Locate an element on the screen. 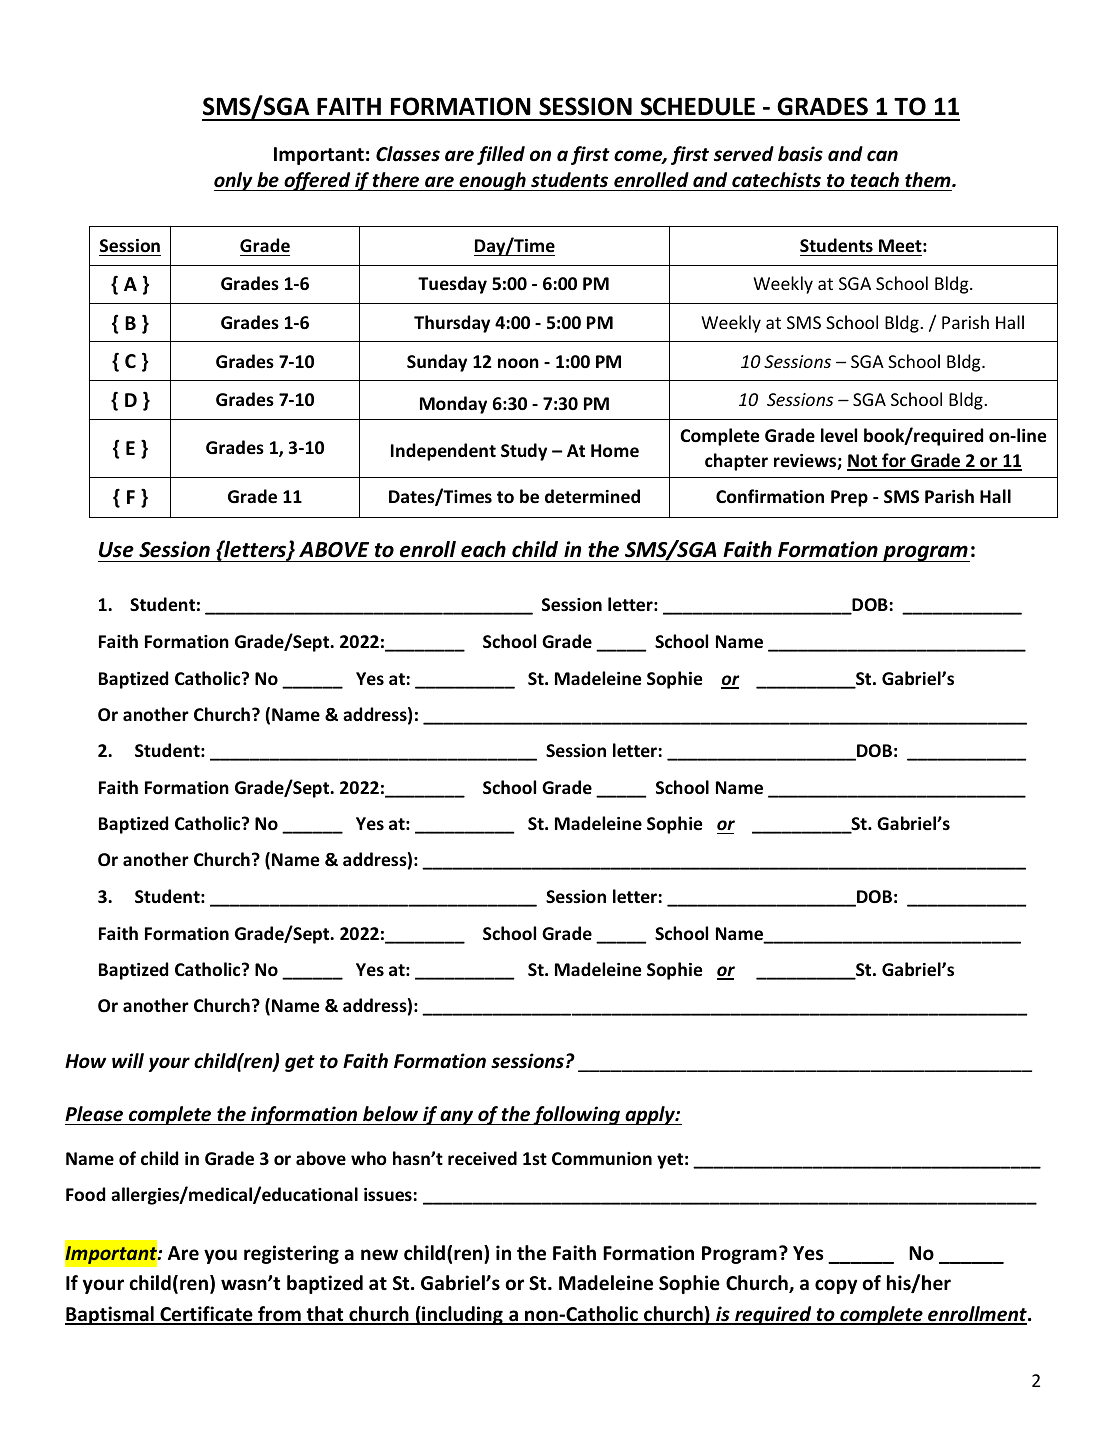 This screenshot has height=1432, width=1106. including is located at coordinates (462, 1315).
